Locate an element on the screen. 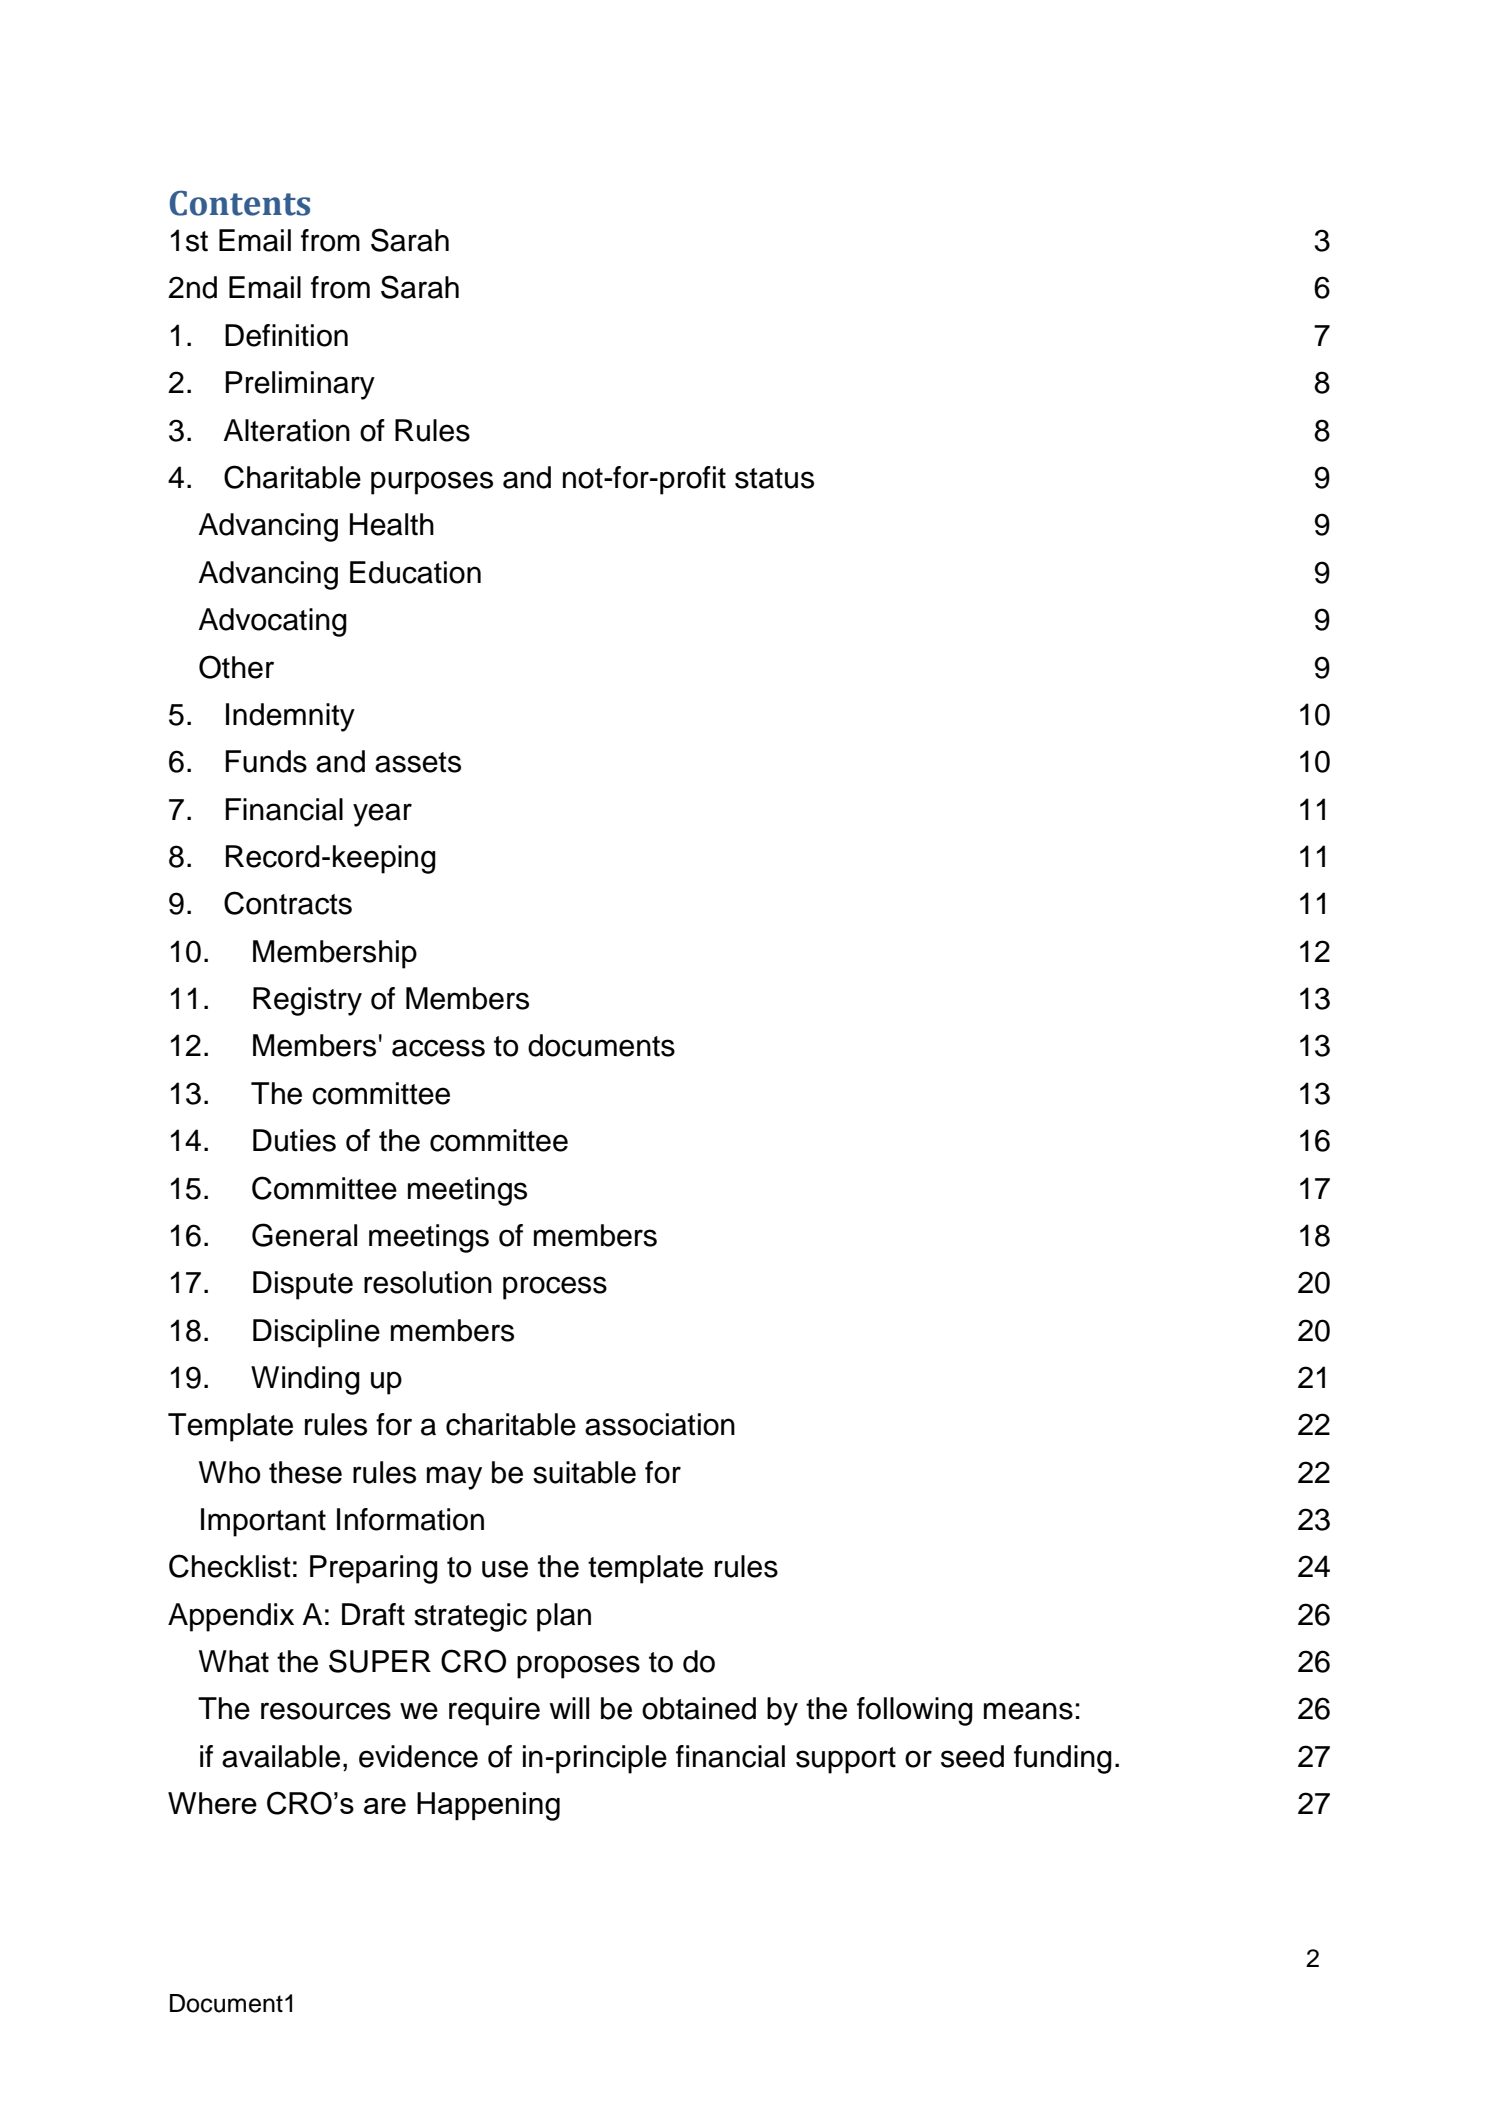  assets is located at coordinates (418, 762).
